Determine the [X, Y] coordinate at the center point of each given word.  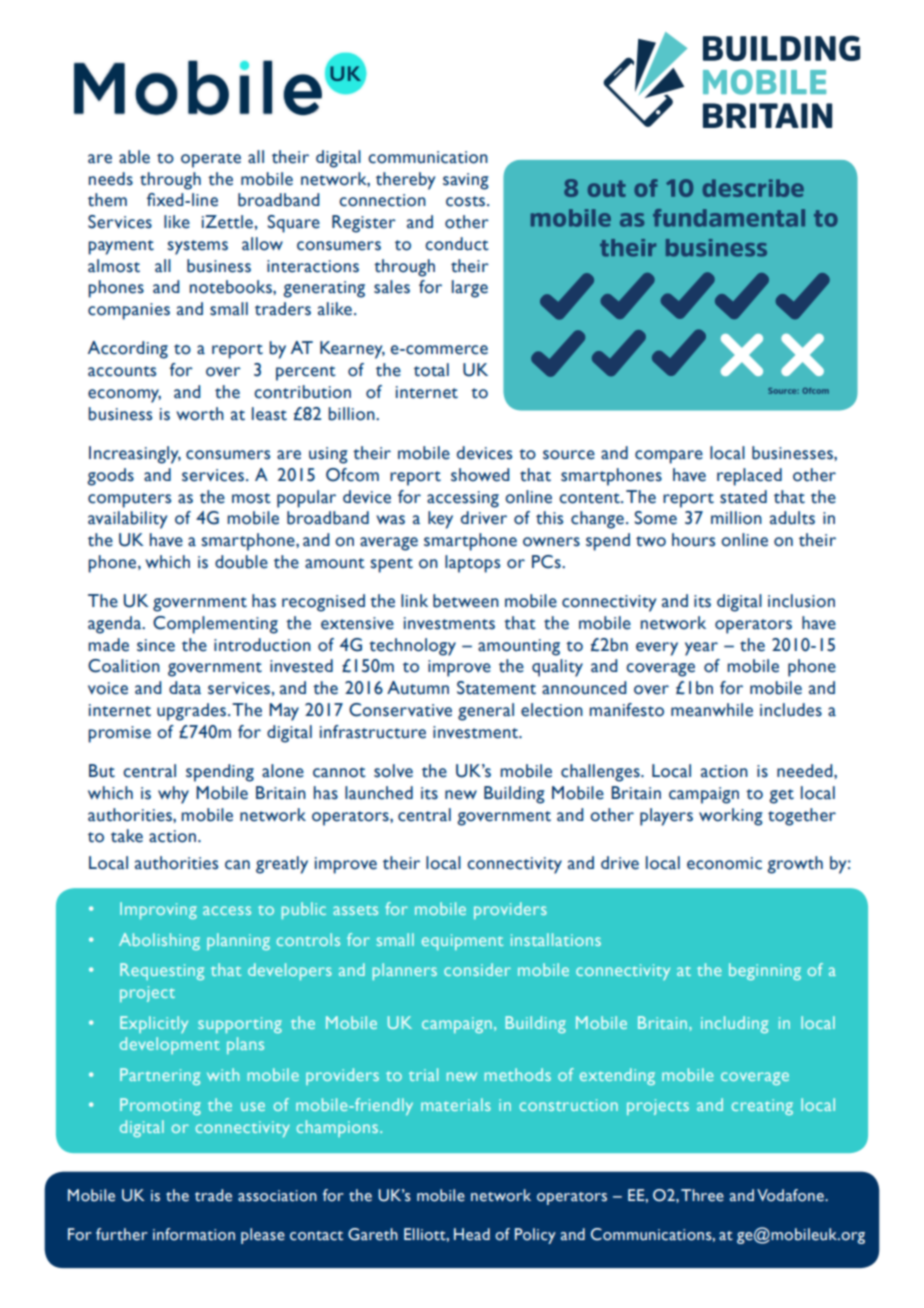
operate [211, 160]
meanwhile [712, 710]
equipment [462, 942]
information [194, 1234]
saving [466, 181]
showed [480, 475]
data [185, 688]
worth [200, 414]
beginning [765, 971]
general [486, 712]
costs [467, 201]
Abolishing [159, 941]
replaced [749, 477]
